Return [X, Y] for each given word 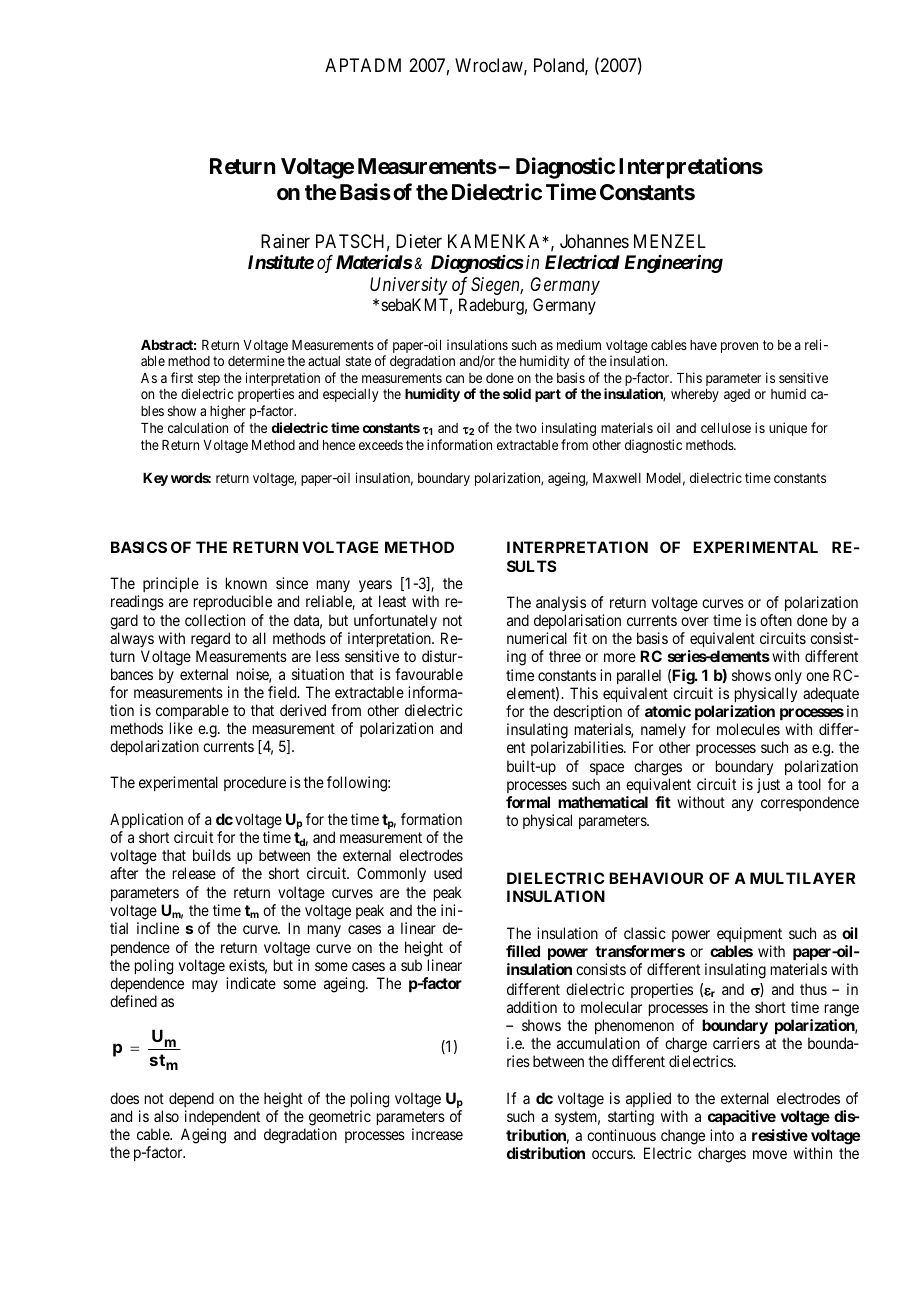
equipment [749, 934]
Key [155, 479]
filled [523, 951]
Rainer [285, 241]
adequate [831, 694]
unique [788, 429]
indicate [251, 983]
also [166, 1116]
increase [437, 1134]
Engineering [673, 264]
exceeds [381, 445]
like [181, 728]
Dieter [419, 241]
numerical [537, 638]
